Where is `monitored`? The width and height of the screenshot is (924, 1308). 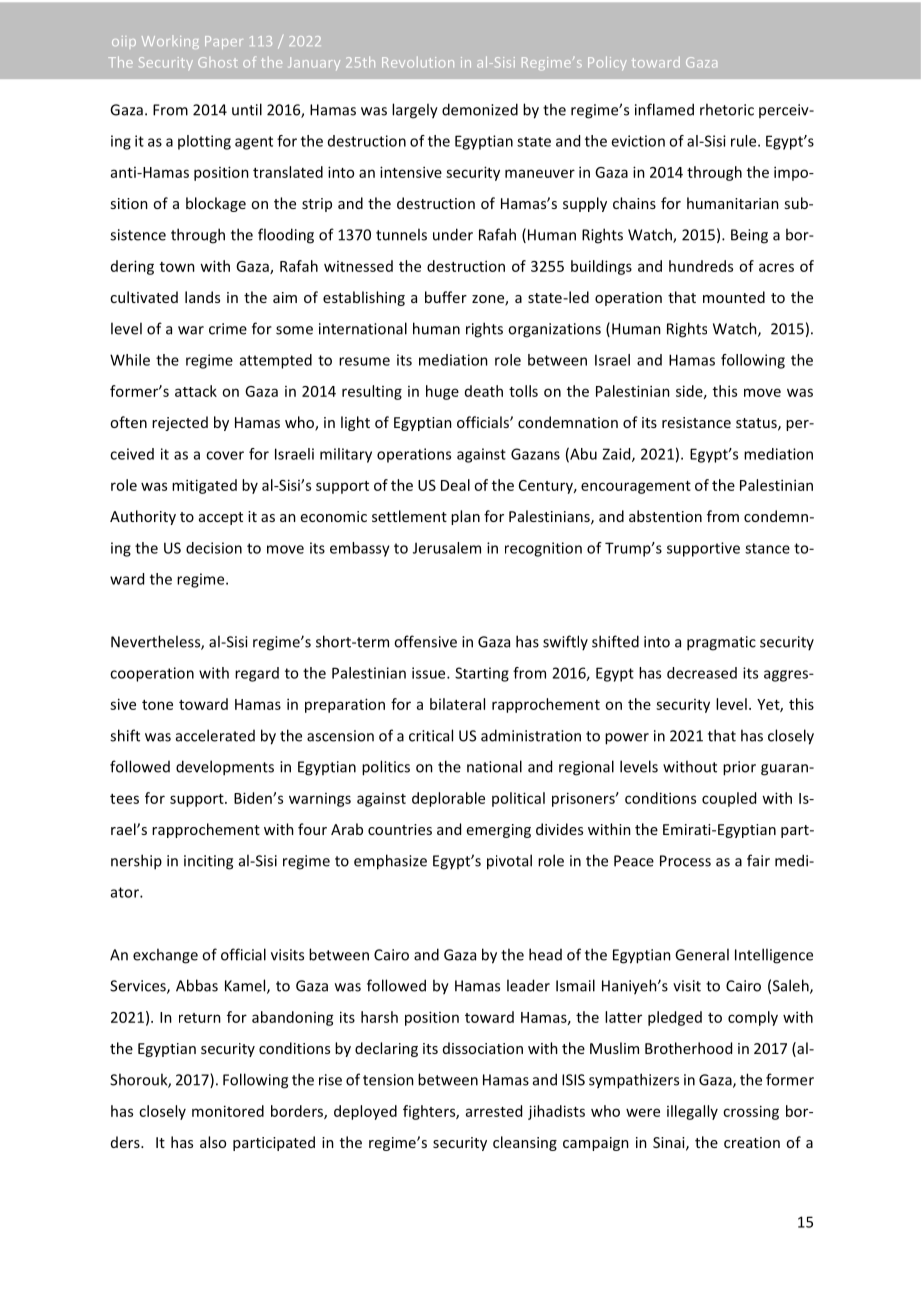 monitored is located at coordinates (228, 1111).
